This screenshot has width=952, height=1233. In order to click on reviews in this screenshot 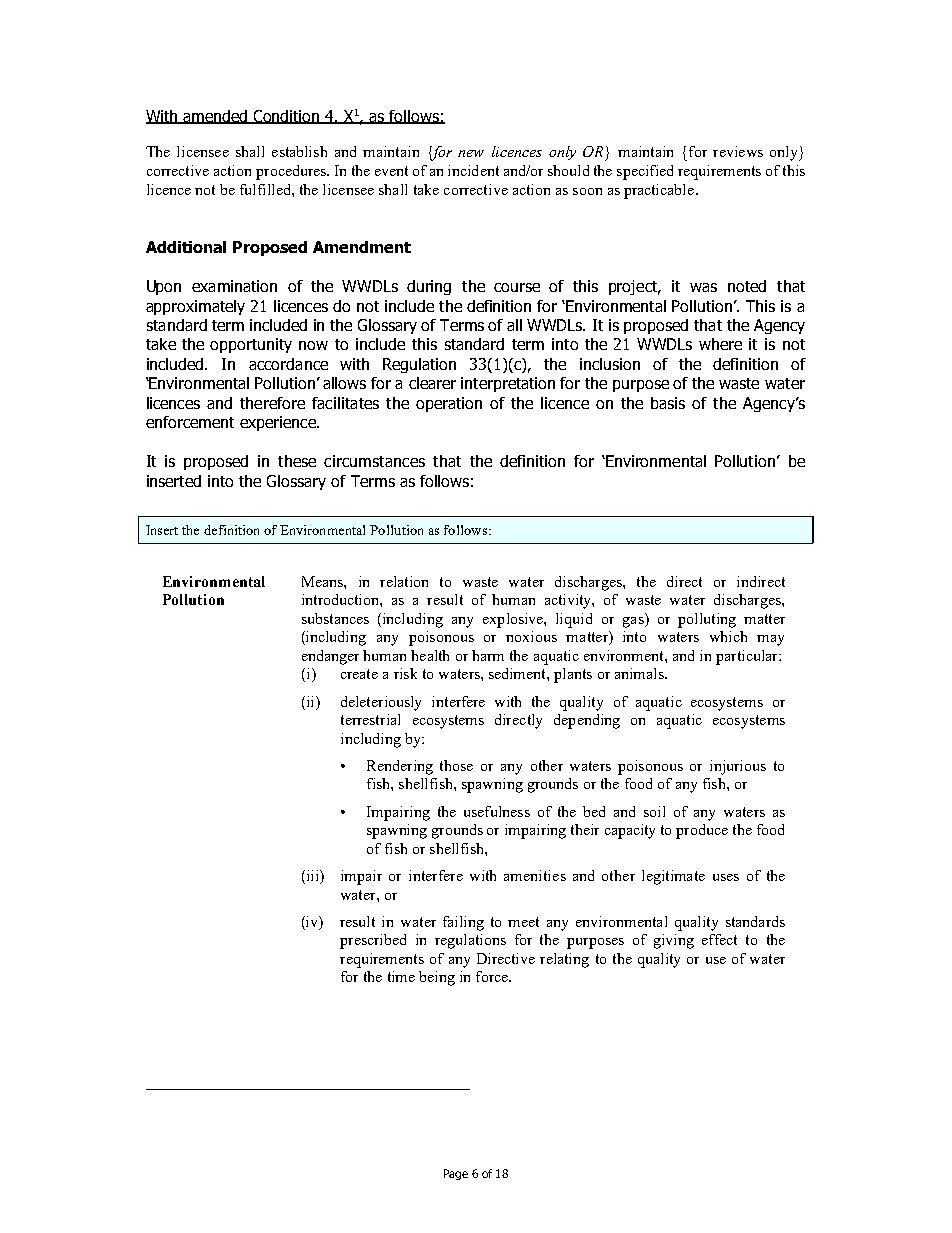, I will do `click(738, 151)`.
